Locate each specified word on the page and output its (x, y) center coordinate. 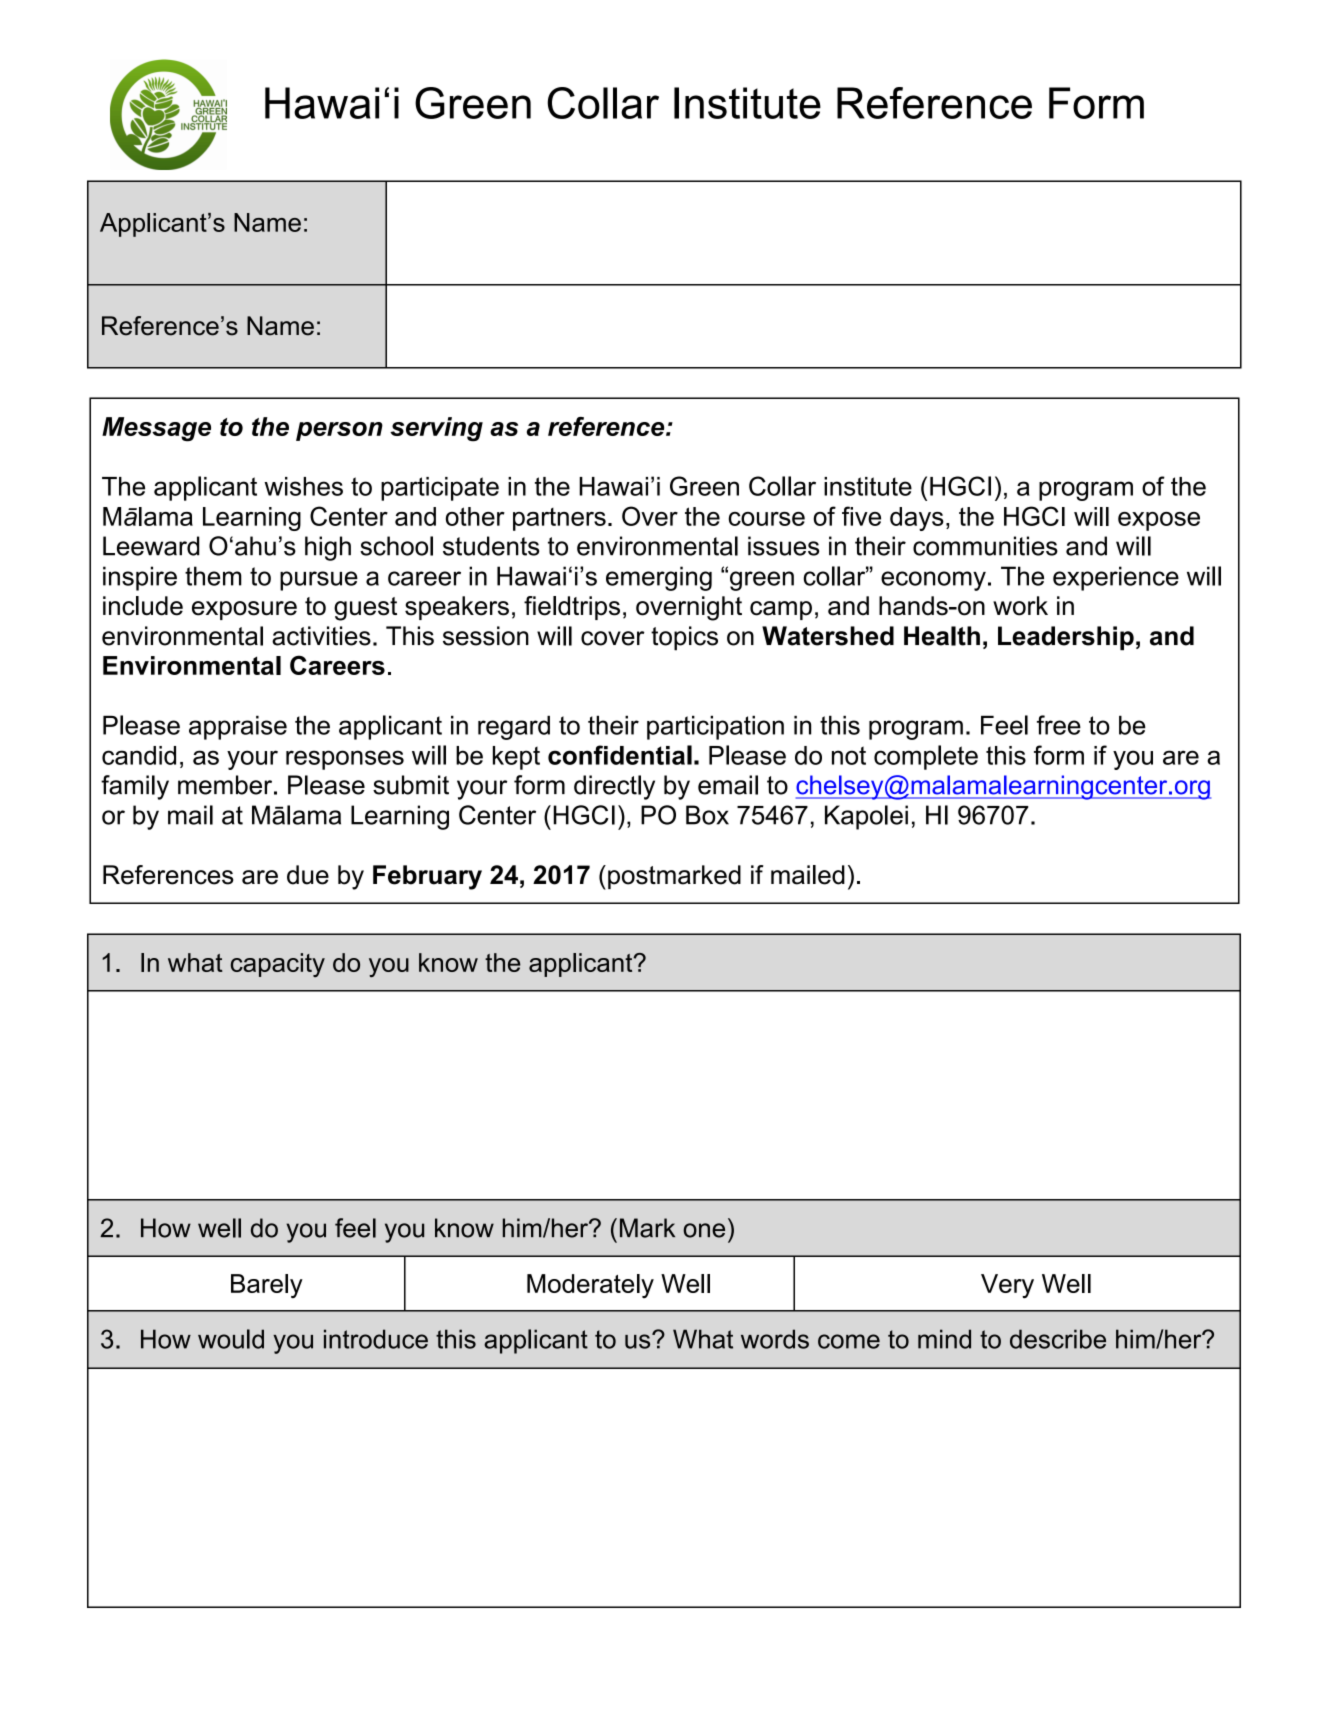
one (704, 1230)
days (917, 519)
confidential (620, 755)
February (427, 877)
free (1059, 725)
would (231, 1339)
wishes (303, 486)
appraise (238, 727)
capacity (278, 965)
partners (559, 519)
